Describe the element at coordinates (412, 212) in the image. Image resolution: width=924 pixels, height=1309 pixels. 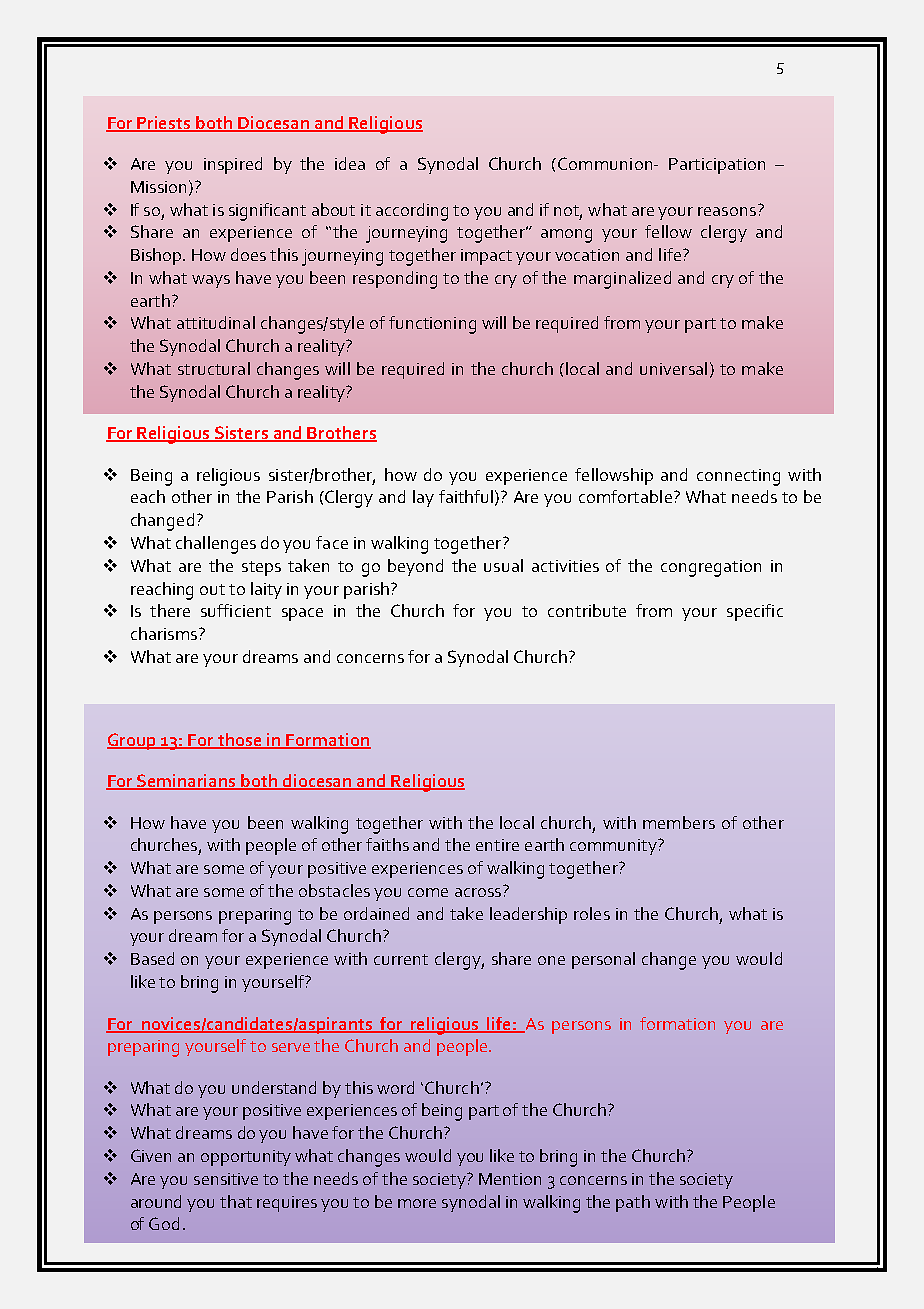
I see `according` at that location.
